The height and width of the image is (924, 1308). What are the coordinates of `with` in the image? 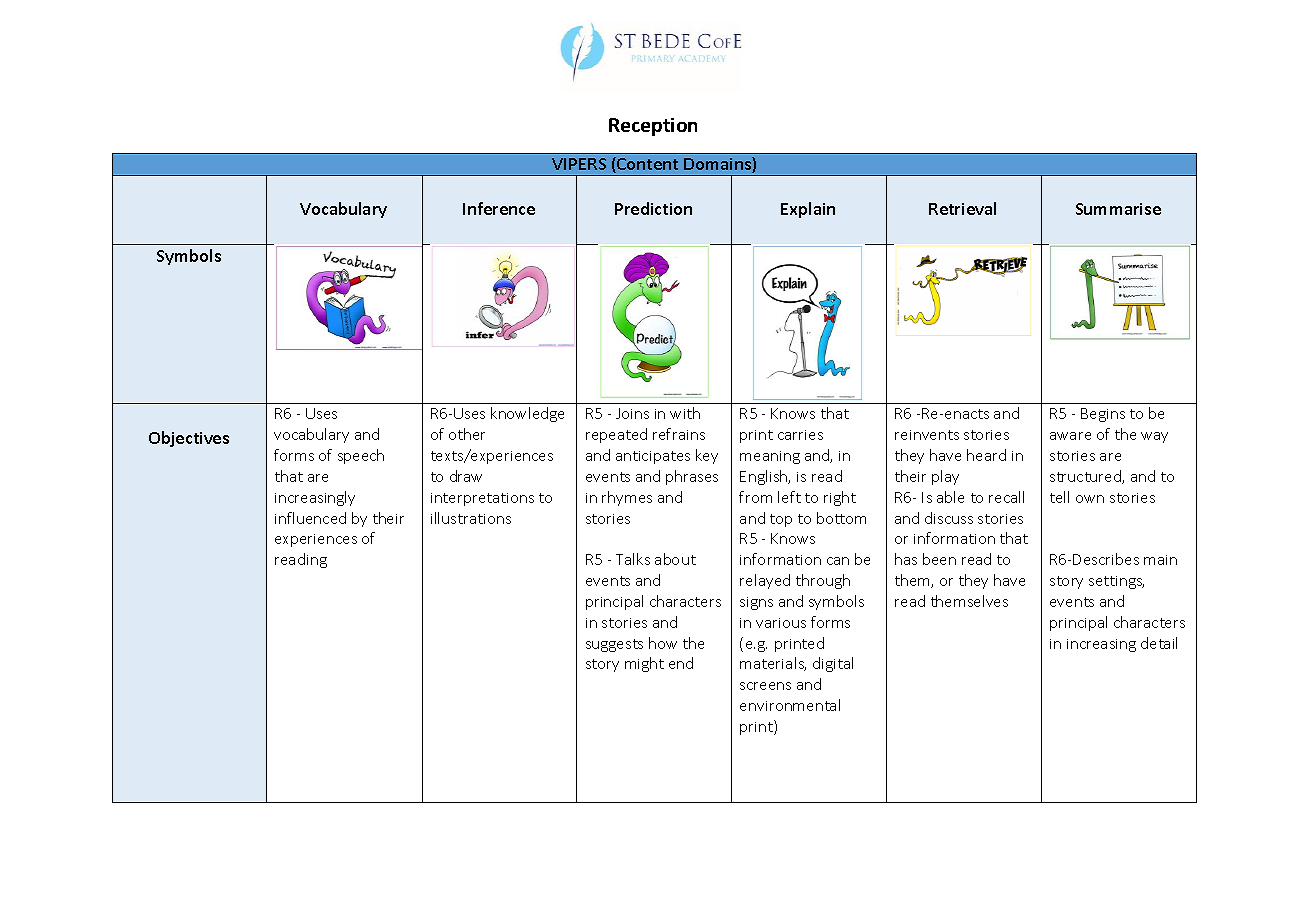 It's located at (685, 413).
